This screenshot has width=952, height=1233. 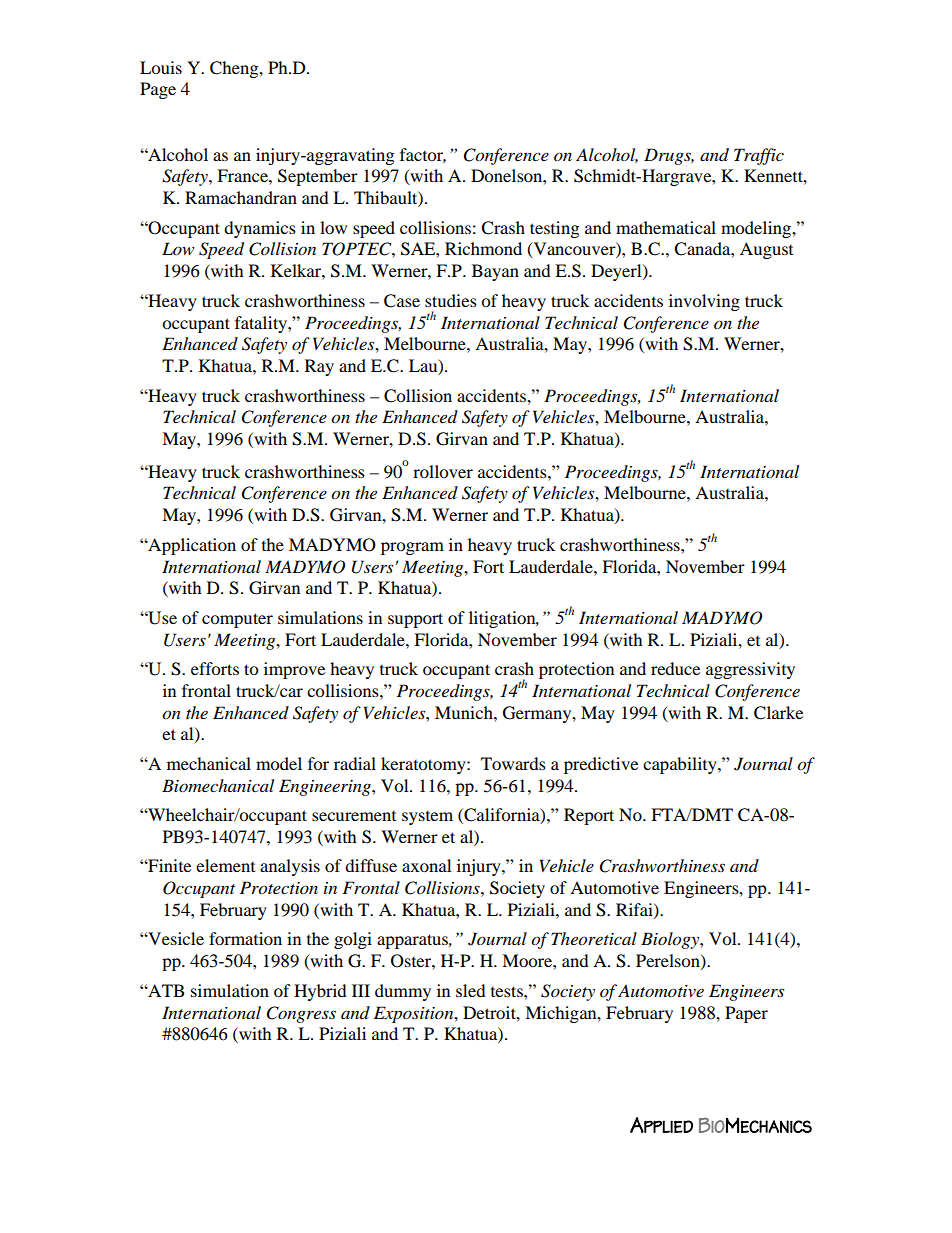 I want to click on Paper, so click(x=746, y=1014).
